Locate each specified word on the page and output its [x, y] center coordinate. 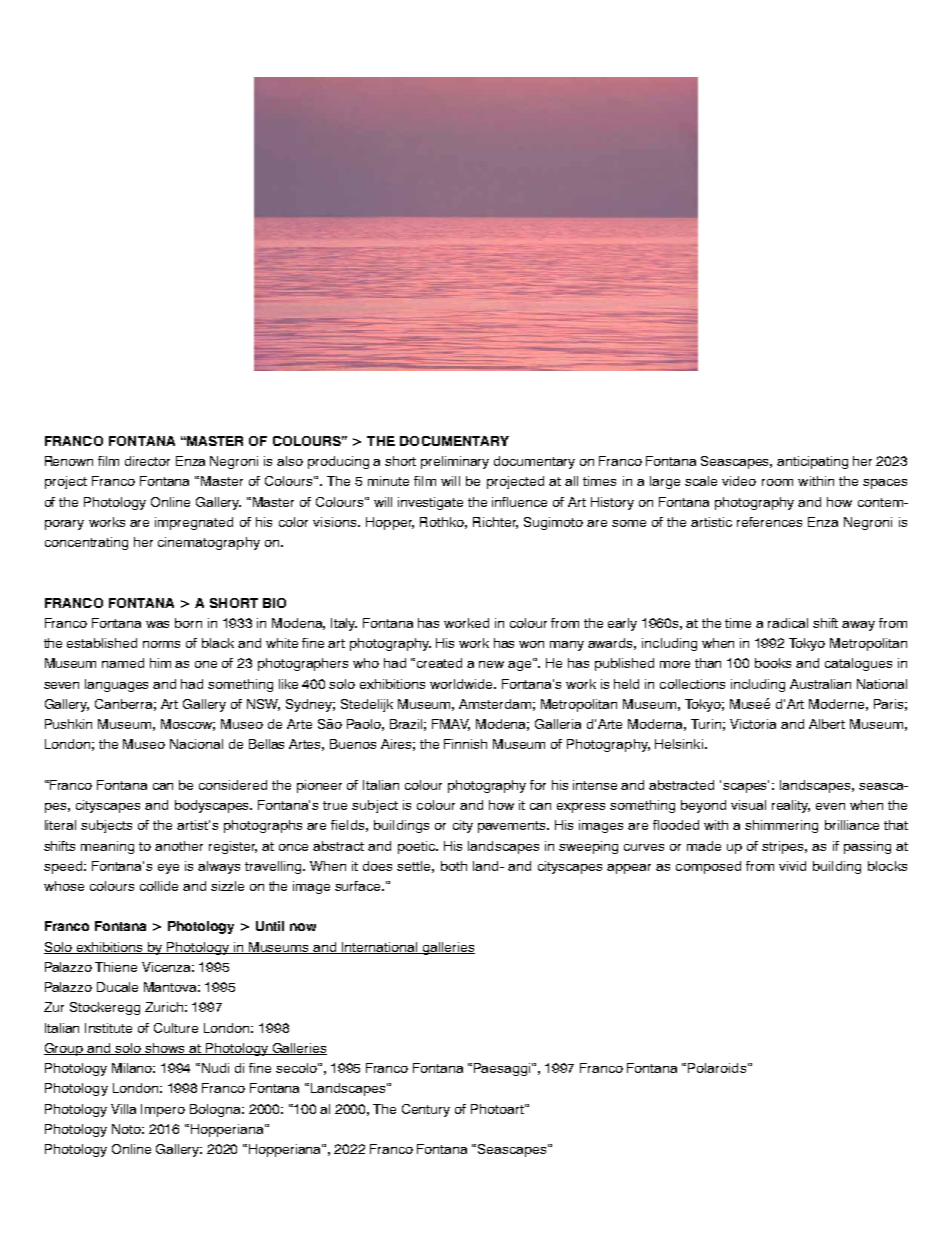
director [147, 461]
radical [788, 623]
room [777, 482]
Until [270, 926]
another [179, 846]
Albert [827, 724]
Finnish [465, 744]
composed [708, 867]
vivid [792, 866]
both [454, 866]
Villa [123, 1109]
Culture [176, 1028]
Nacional [196, 744]
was [157, 624]
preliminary [455, 462]
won [531, 644]
